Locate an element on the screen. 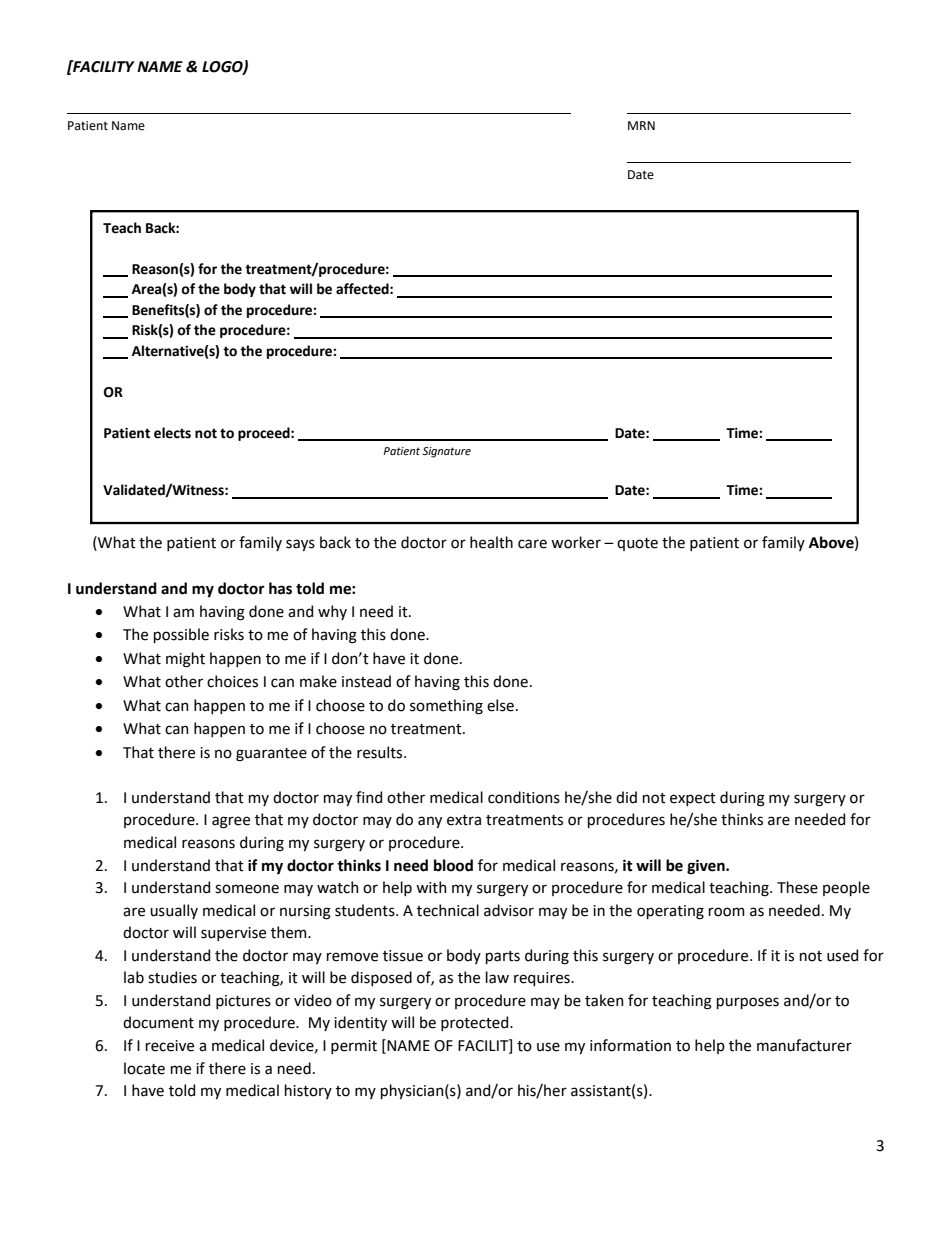  worker is located at coordinates (576, 542).
